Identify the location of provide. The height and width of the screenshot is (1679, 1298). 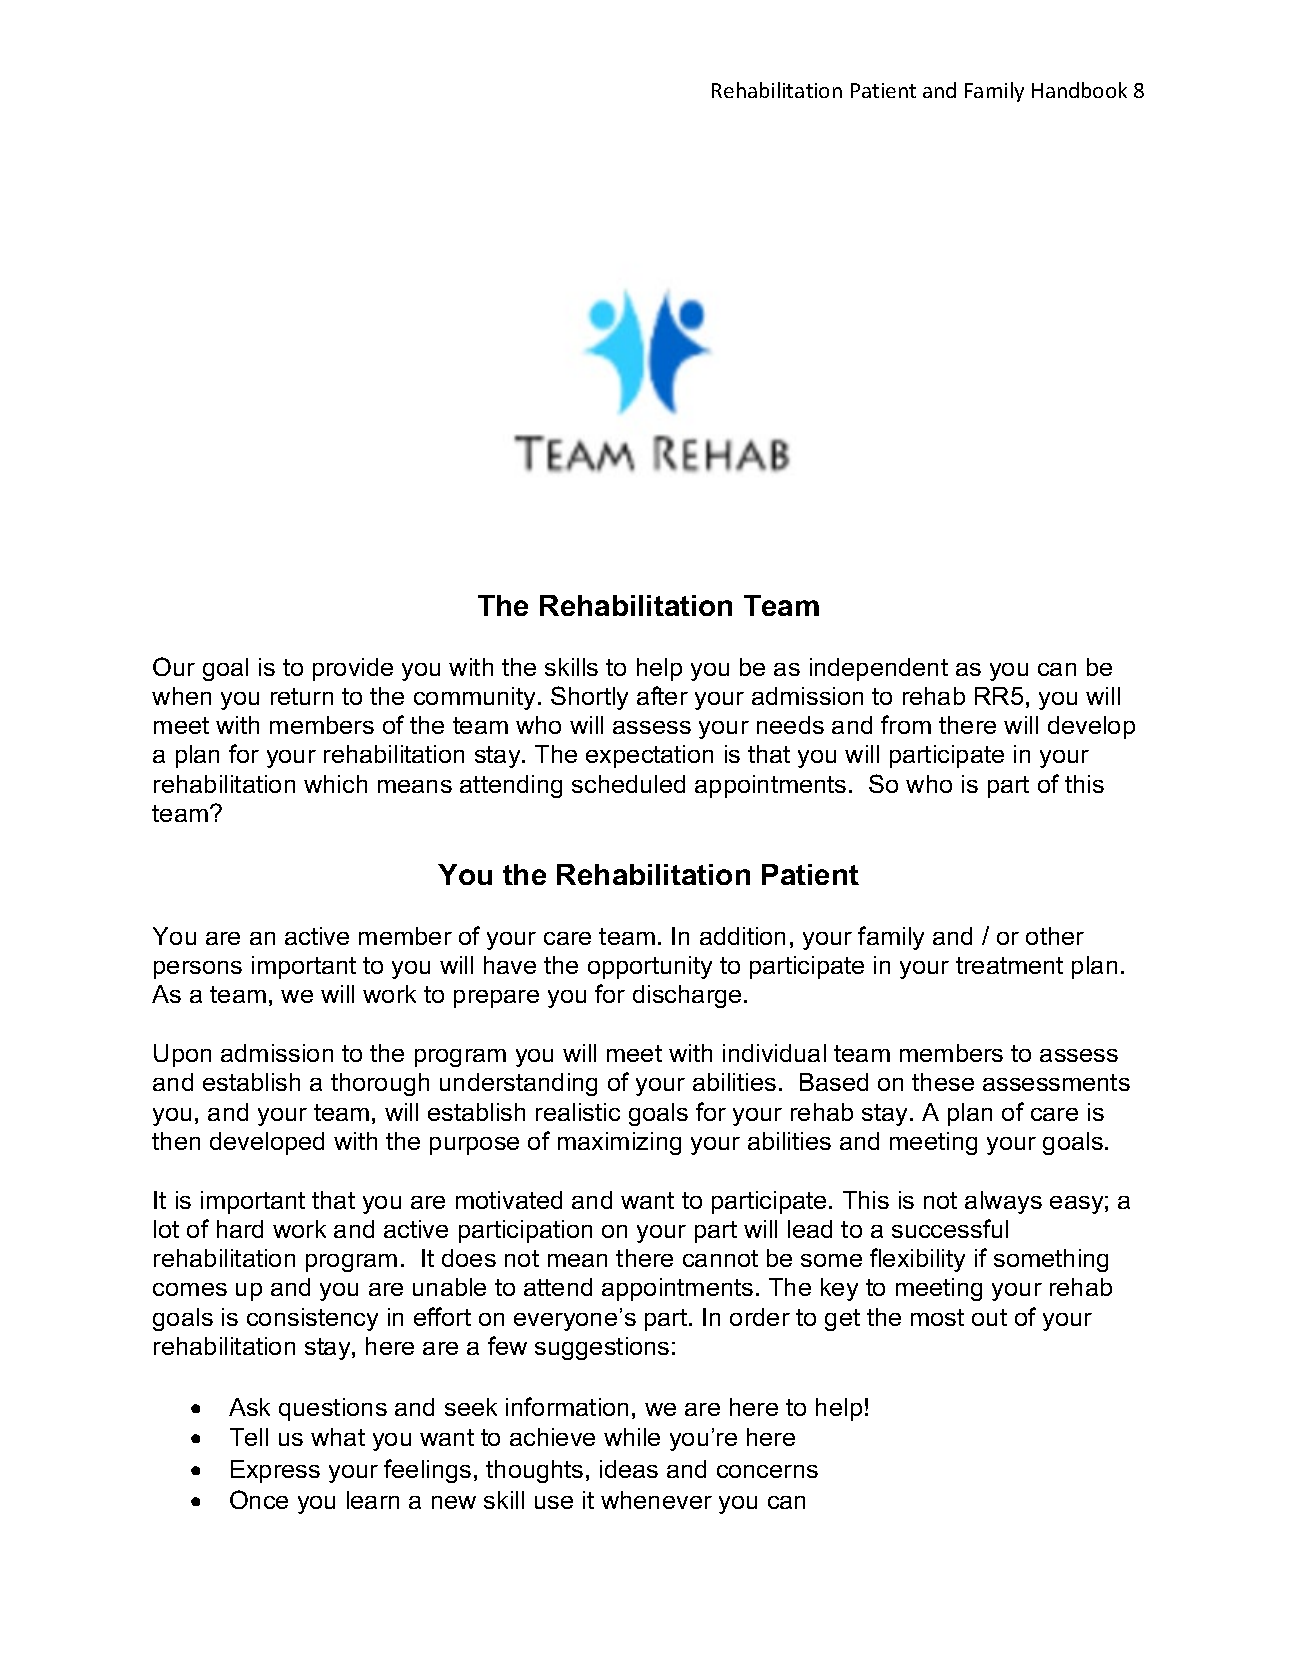
(353, 669).
